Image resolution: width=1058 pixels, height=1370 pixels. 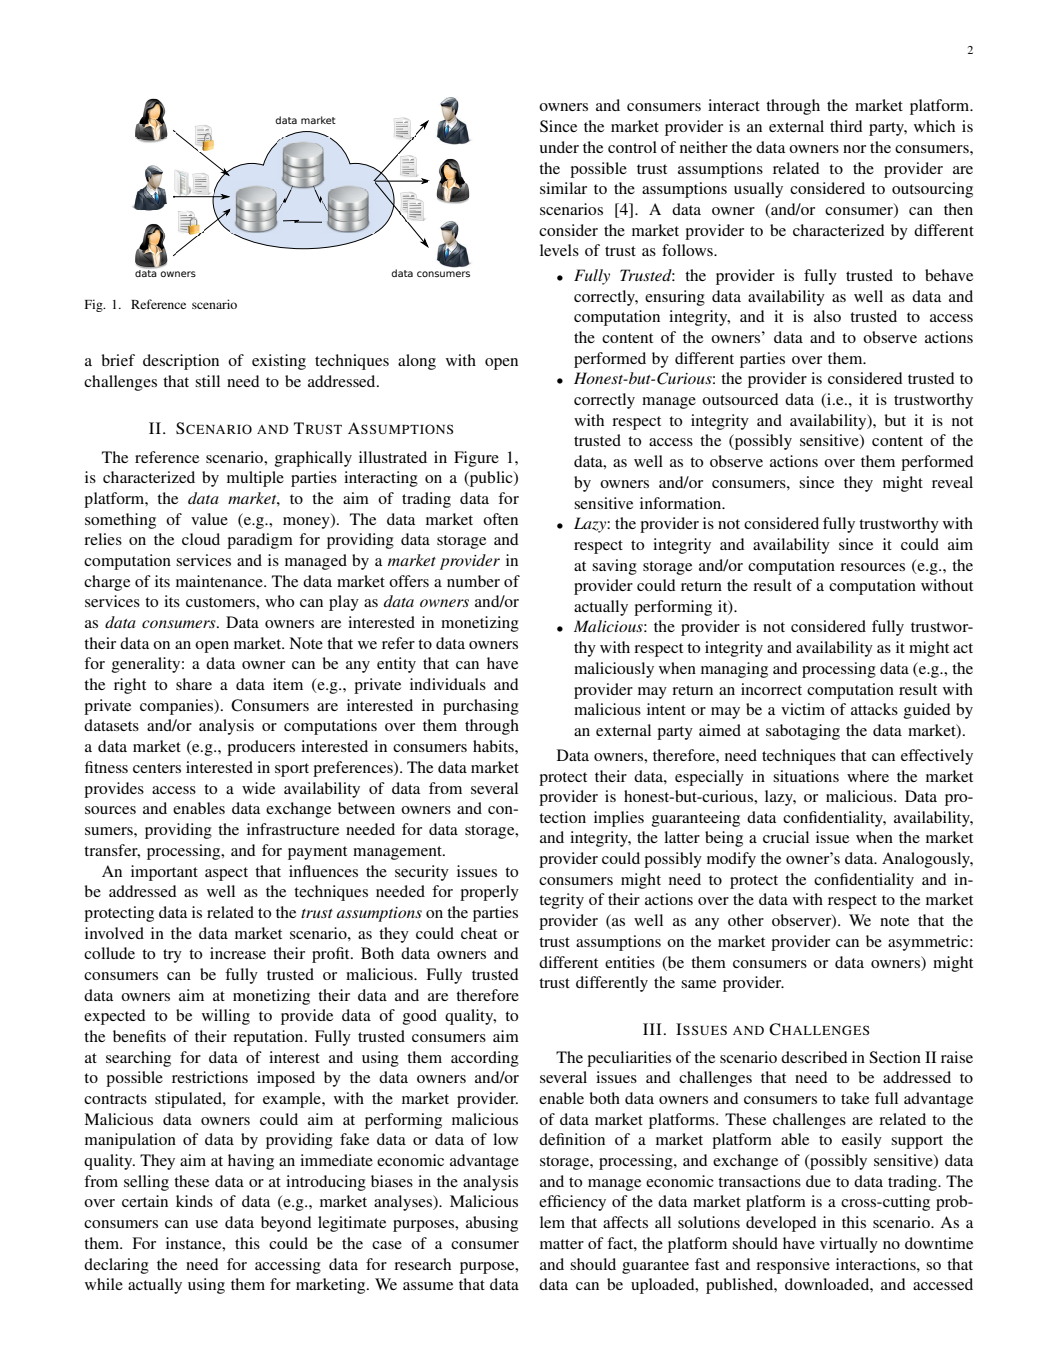 I want to click on under, so click(x=559, y=147).
